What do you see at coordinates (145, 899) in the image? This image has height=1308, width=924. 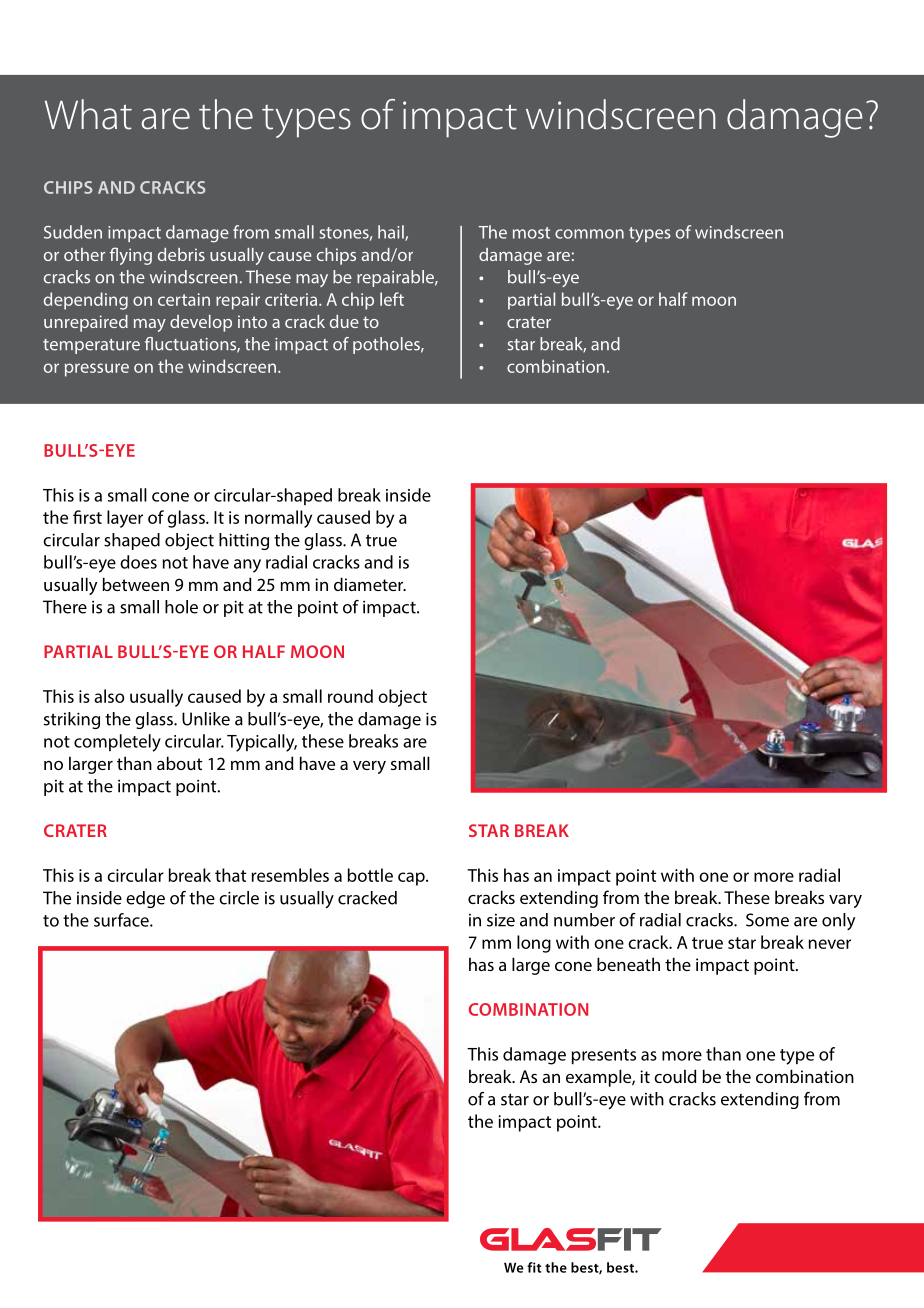 I see `edge` at bounding box center [145, 899].
